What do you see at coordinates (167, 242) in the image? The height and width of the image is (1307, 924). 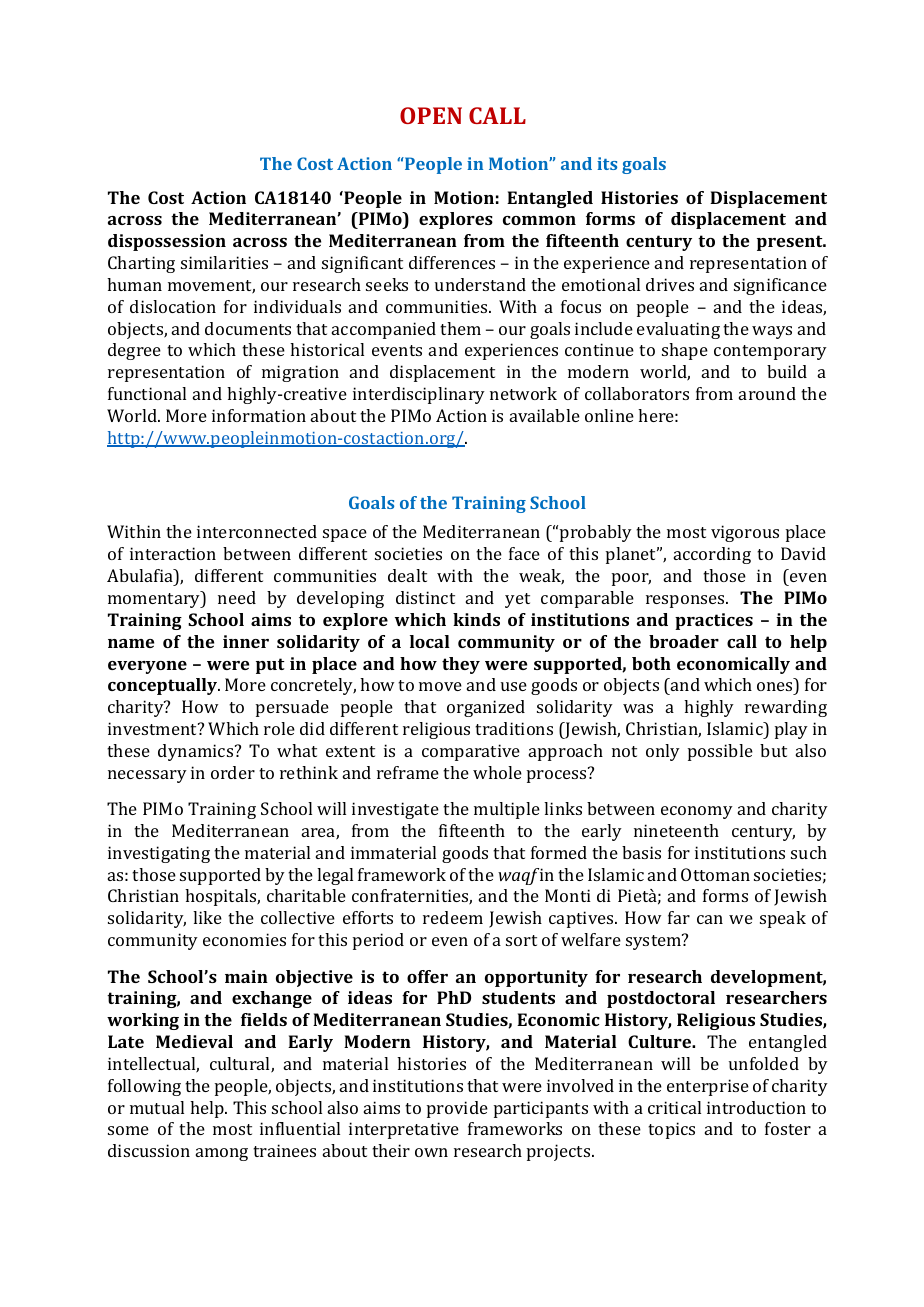 I see `dispossession` at bounding box center [167, 242].
